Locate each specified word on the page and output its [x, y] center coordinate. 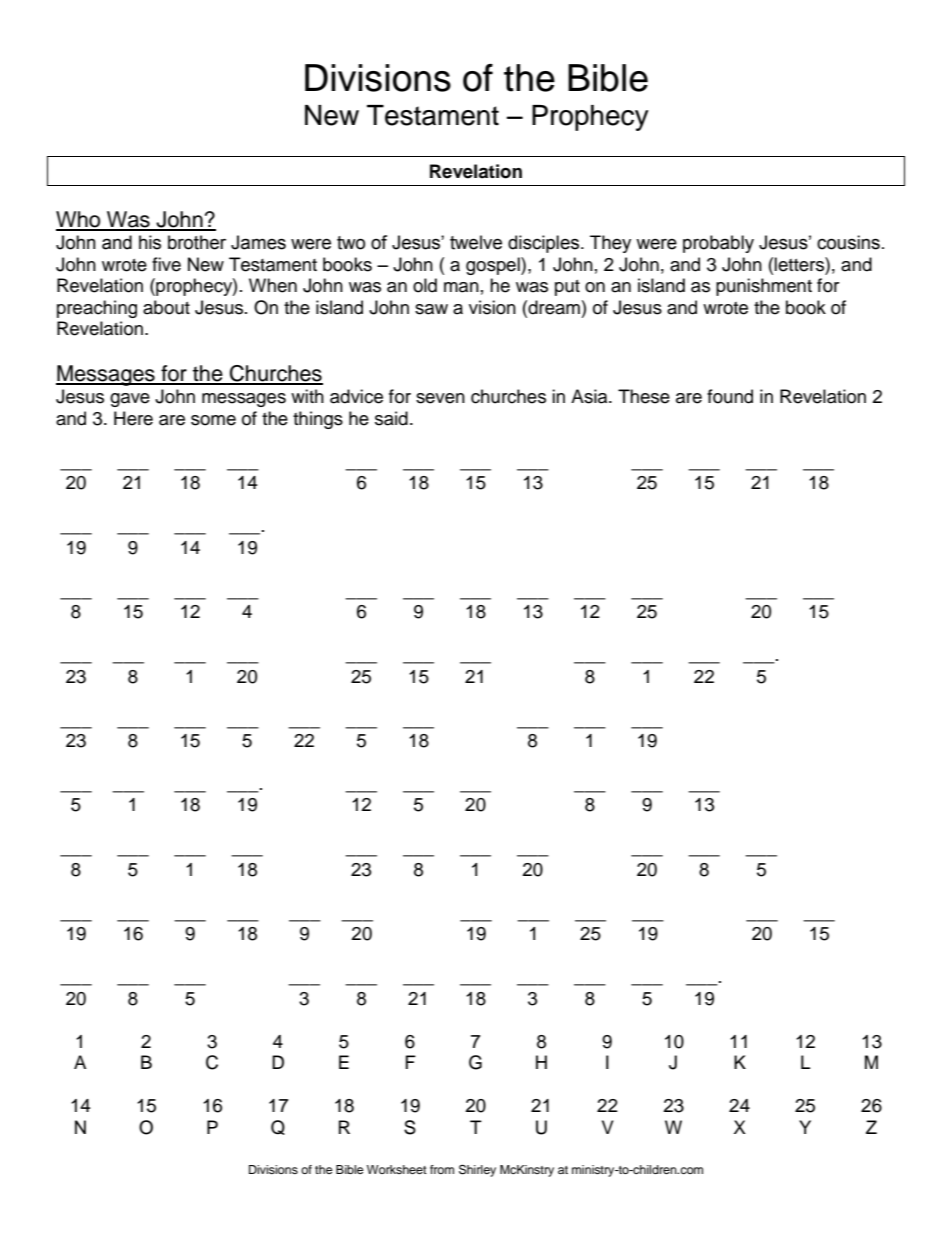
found [730, 396]
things [318, 420]
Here [133, 418]
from [442, 1169]
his [150, 242]
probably [718, 244]
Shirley [477, 1170]
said [391, 418]
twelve [476, 242]
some [213, 420]
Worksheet [397, 1169]
